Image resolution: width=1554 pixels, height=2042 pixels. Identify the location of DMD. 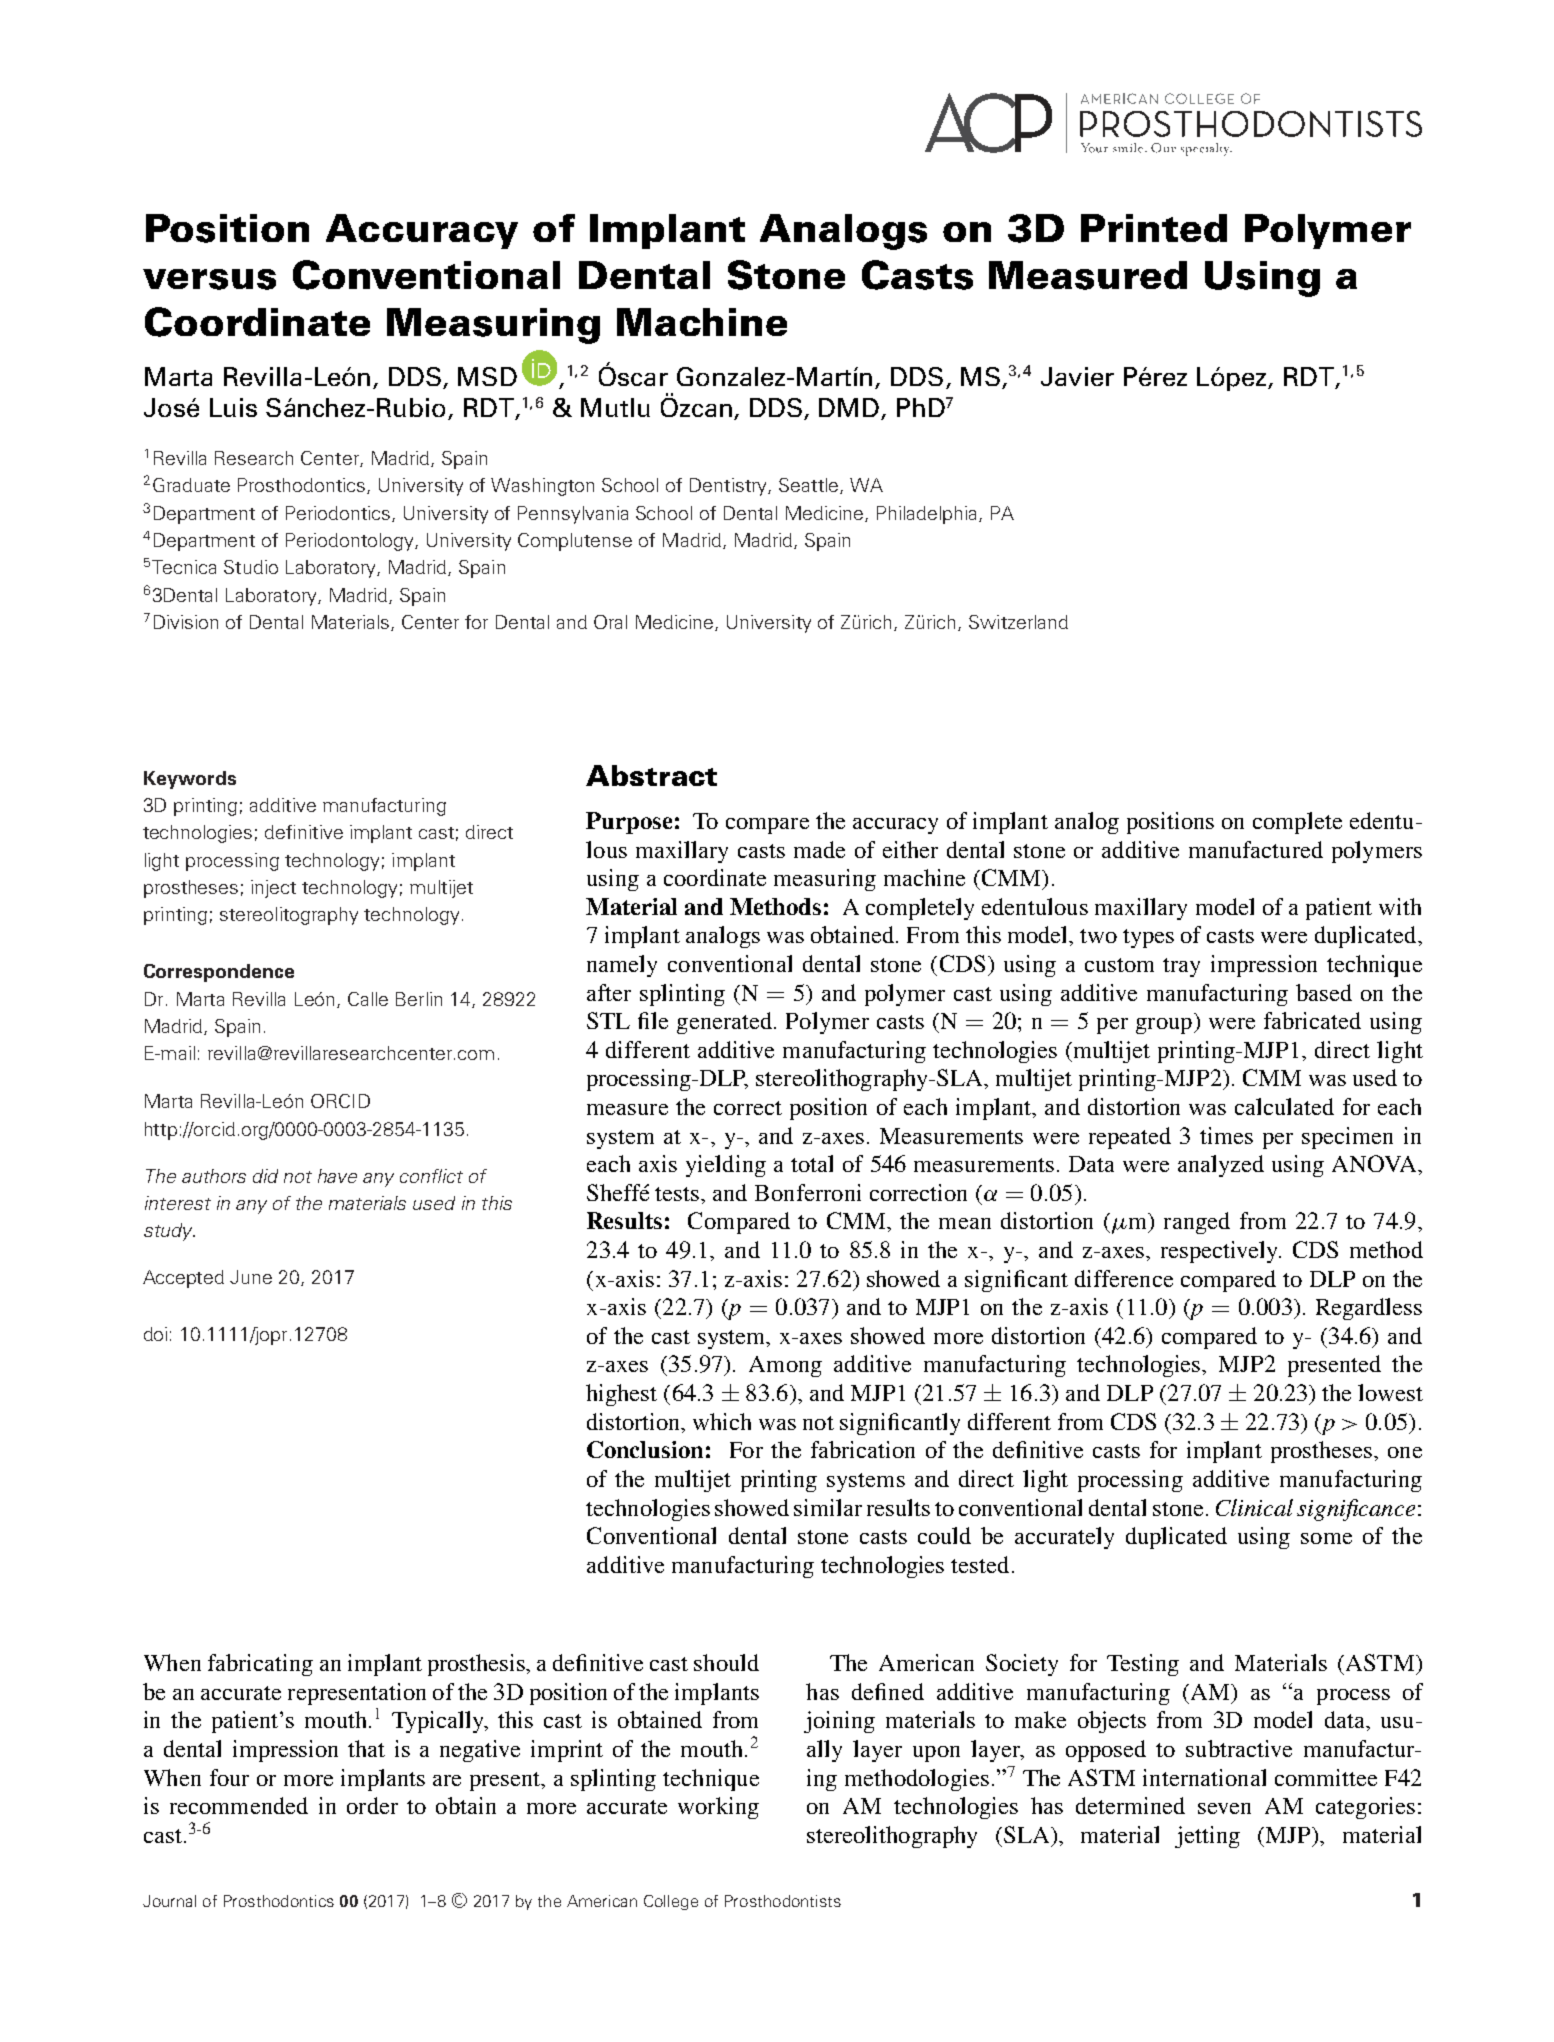
(849, 407).
